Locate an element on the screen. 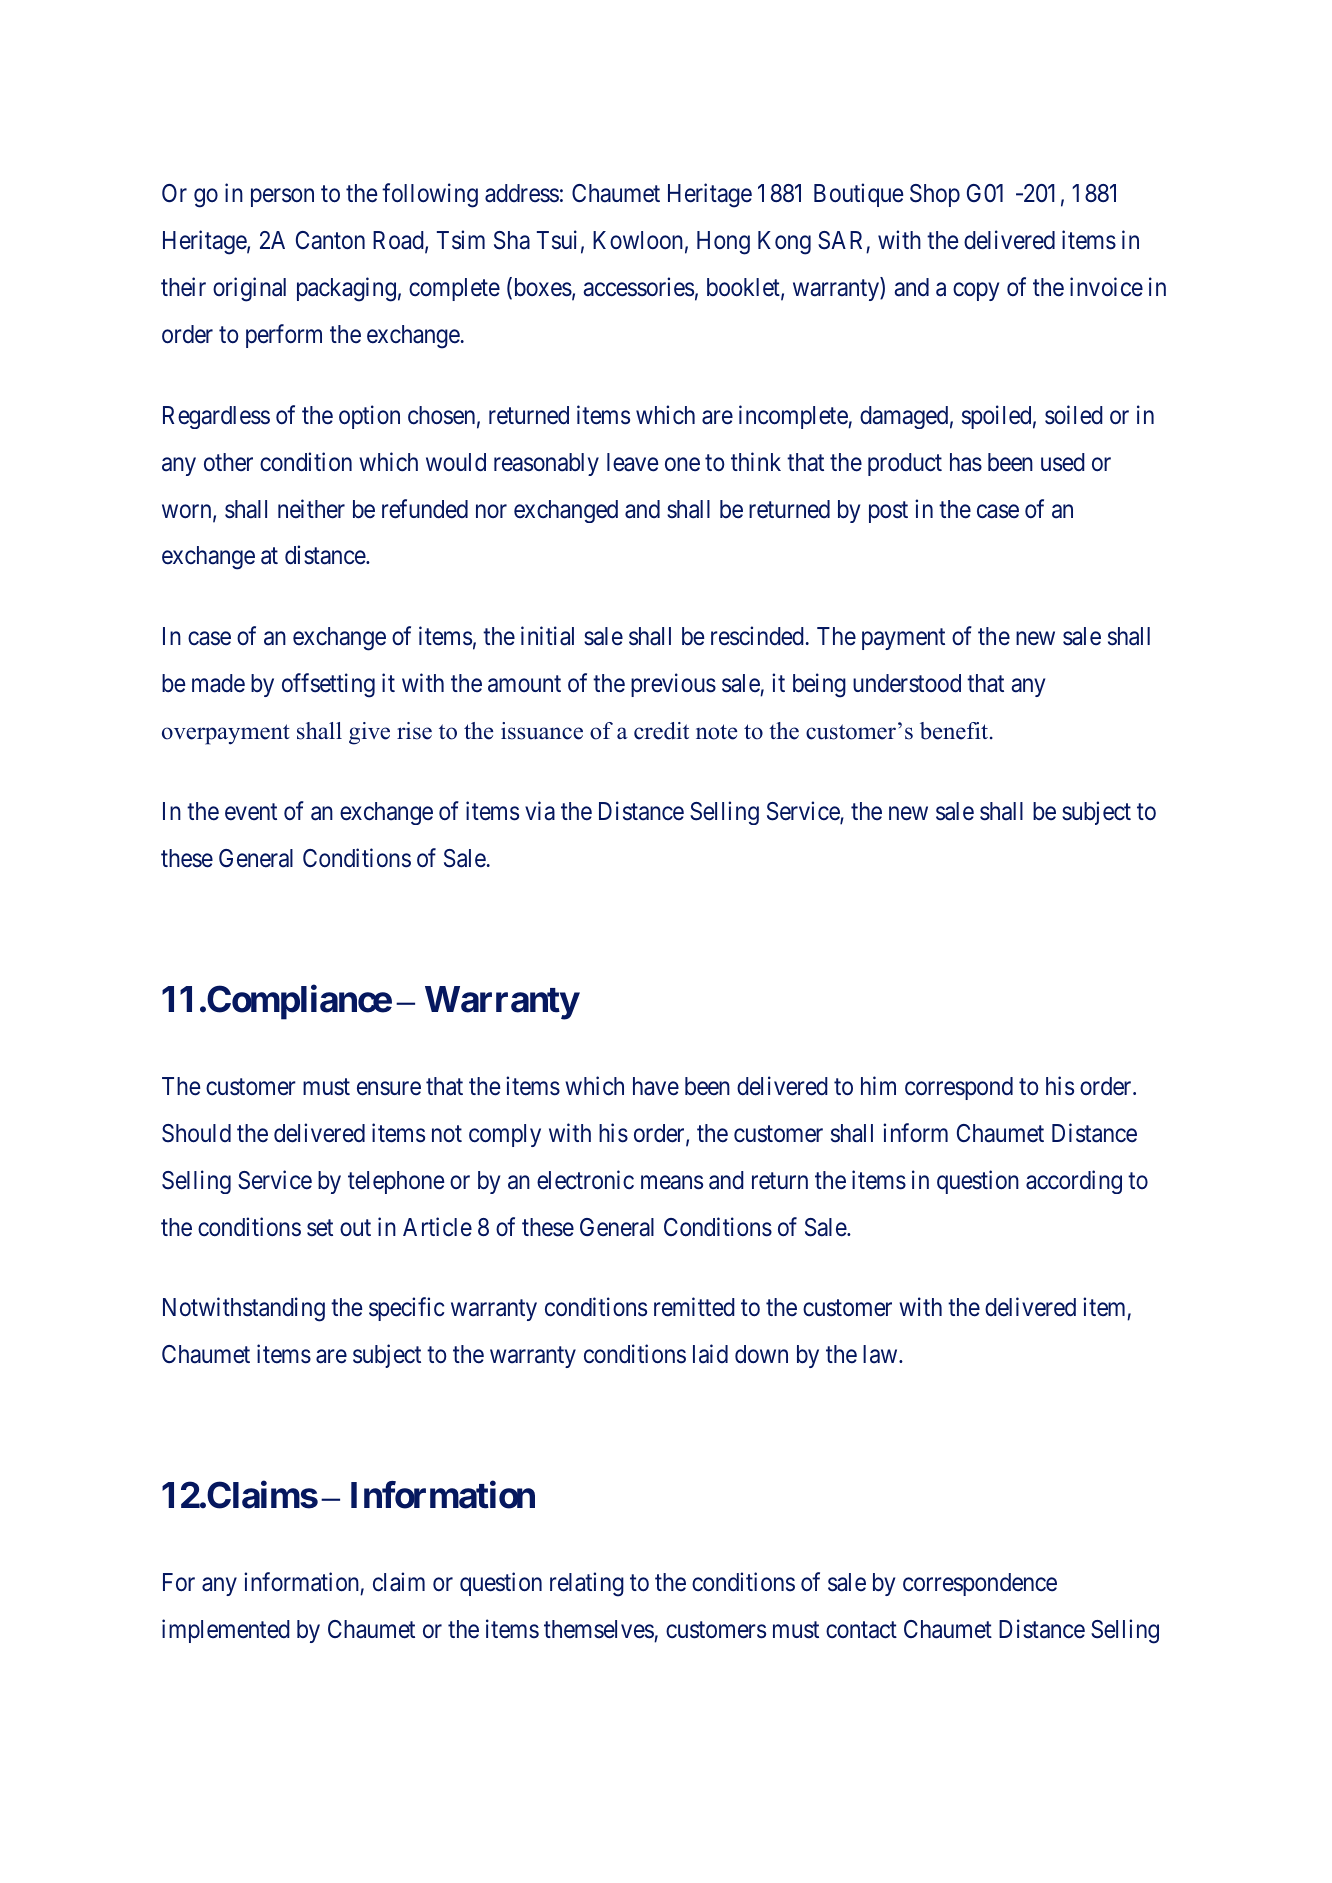  copy is located at coordinates (976, 292).
